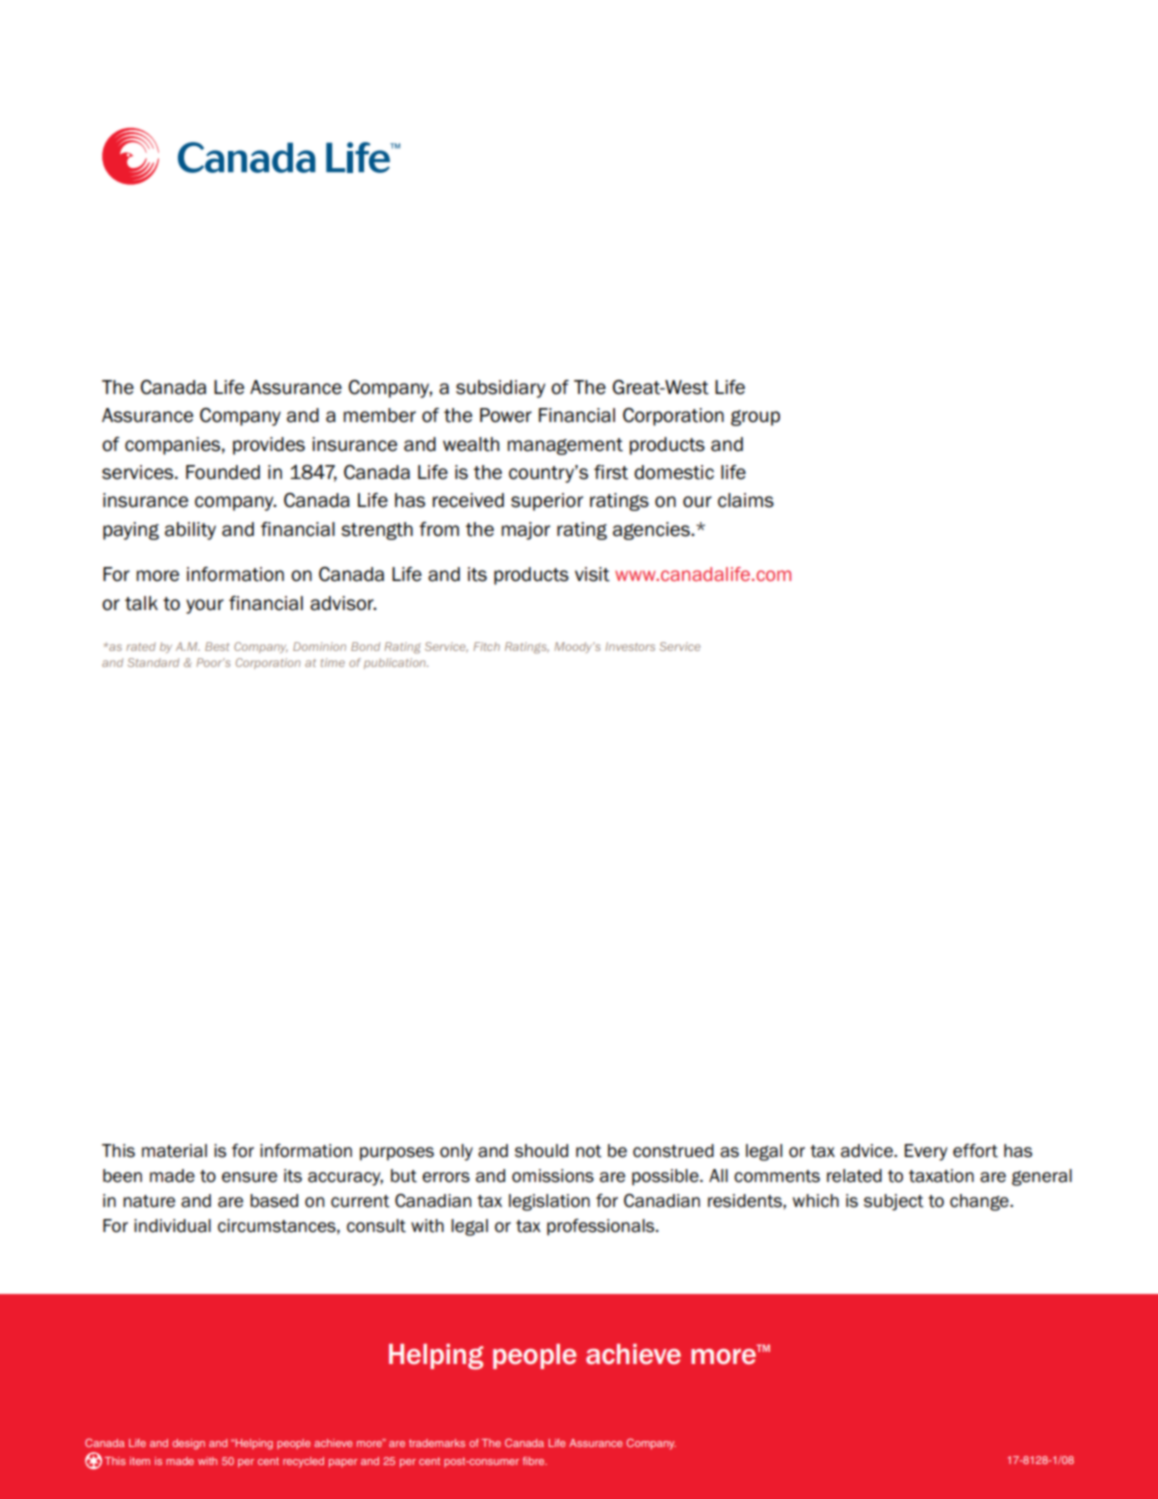  What do you see at coordinates (975, 1151) in the screenshot?
I see `effort` at bounding box center [975, 1151].
